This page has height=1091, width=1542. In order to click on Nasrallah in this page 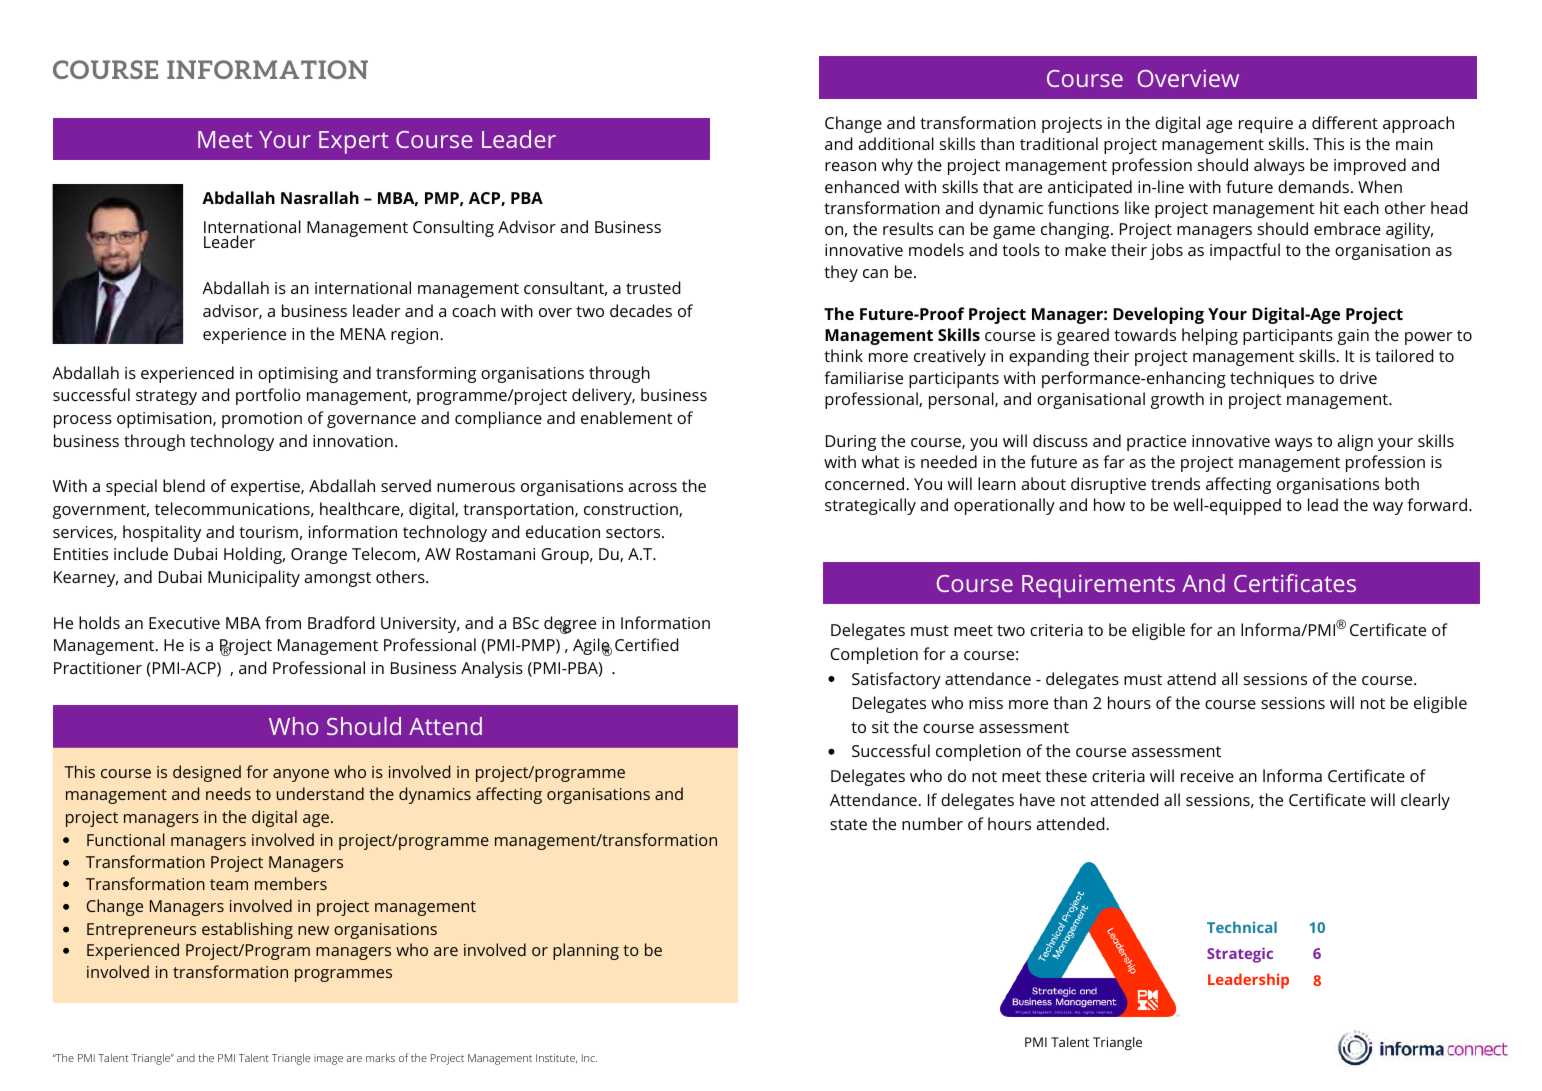, I will do `click(320, 197)`.
